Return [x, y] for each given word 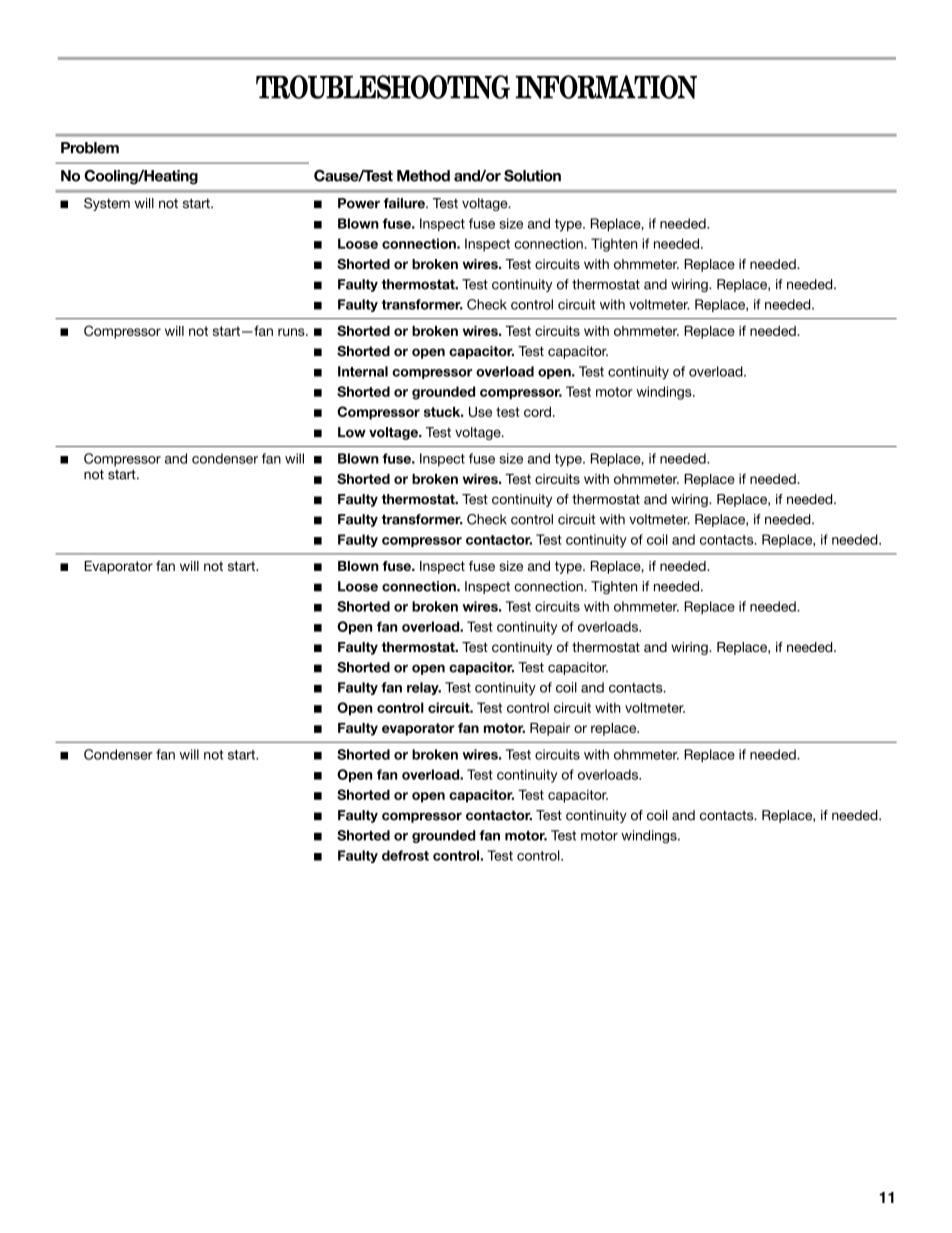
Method [423, 176]
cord [537, 412]
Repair [550, 729]
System [107, 204]
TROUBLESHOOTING [383, 87]
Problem [90, 148]
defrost [405, 855]
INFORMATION [606, 87]
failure [405, 203]
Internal [363, 371]
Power [359, 203]
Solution [532, 176]
